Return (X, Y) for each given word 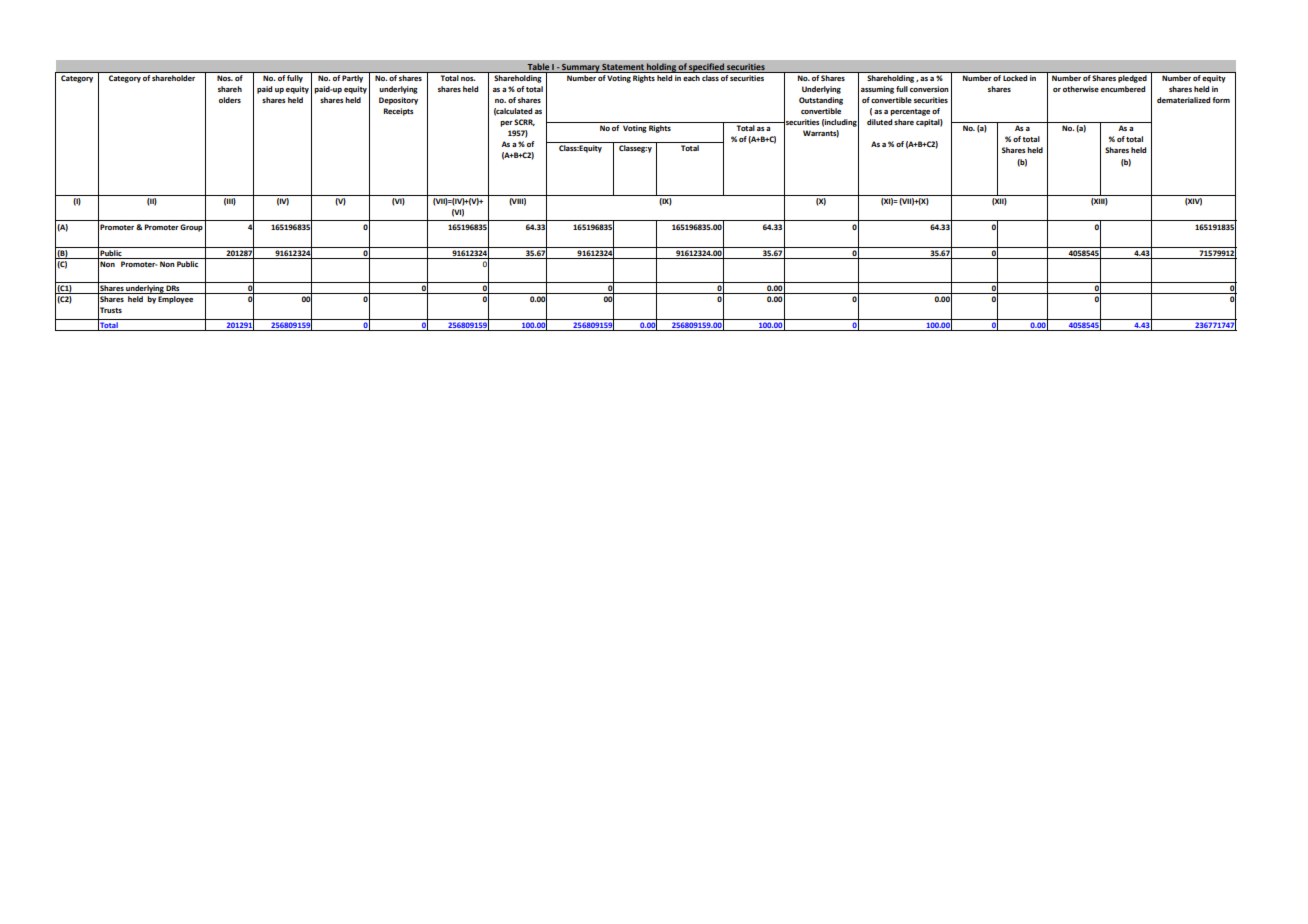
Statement (623, 67)
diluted (879, 122)
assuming (877, 90)
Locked (1015, 78)
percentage (910, 112)
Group (191, 228)
